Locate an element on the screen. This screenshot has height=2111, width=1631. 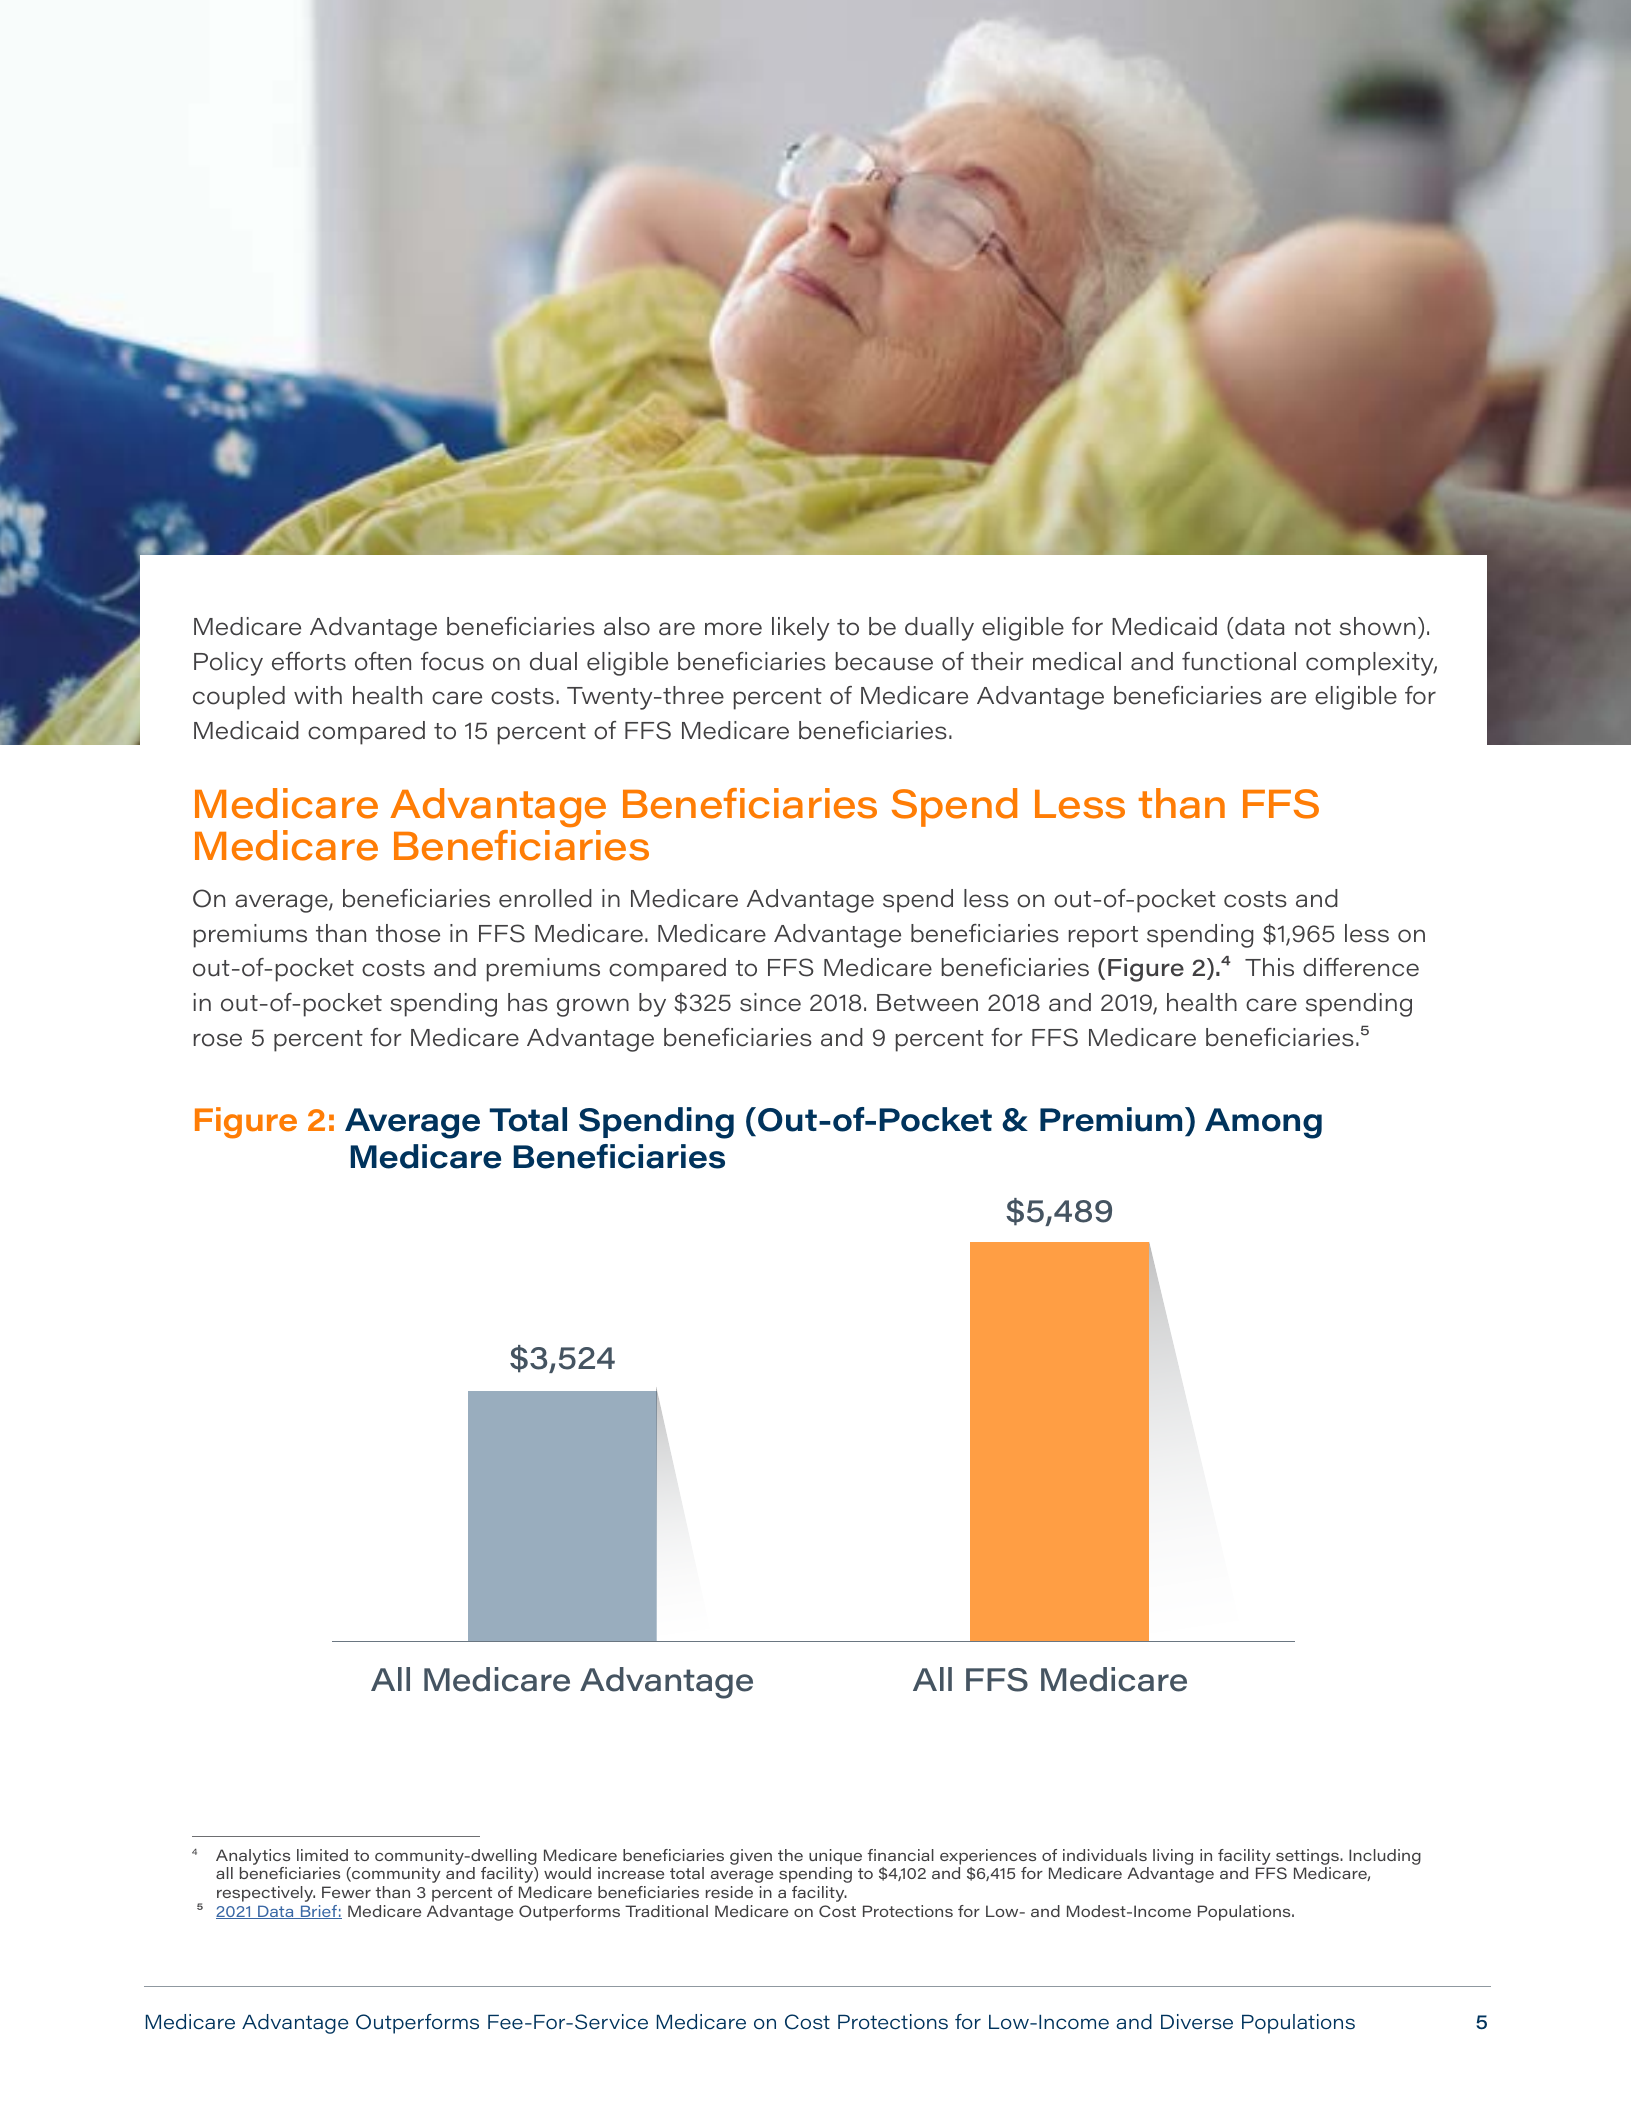
likely is located at coordinates (800, 629).
